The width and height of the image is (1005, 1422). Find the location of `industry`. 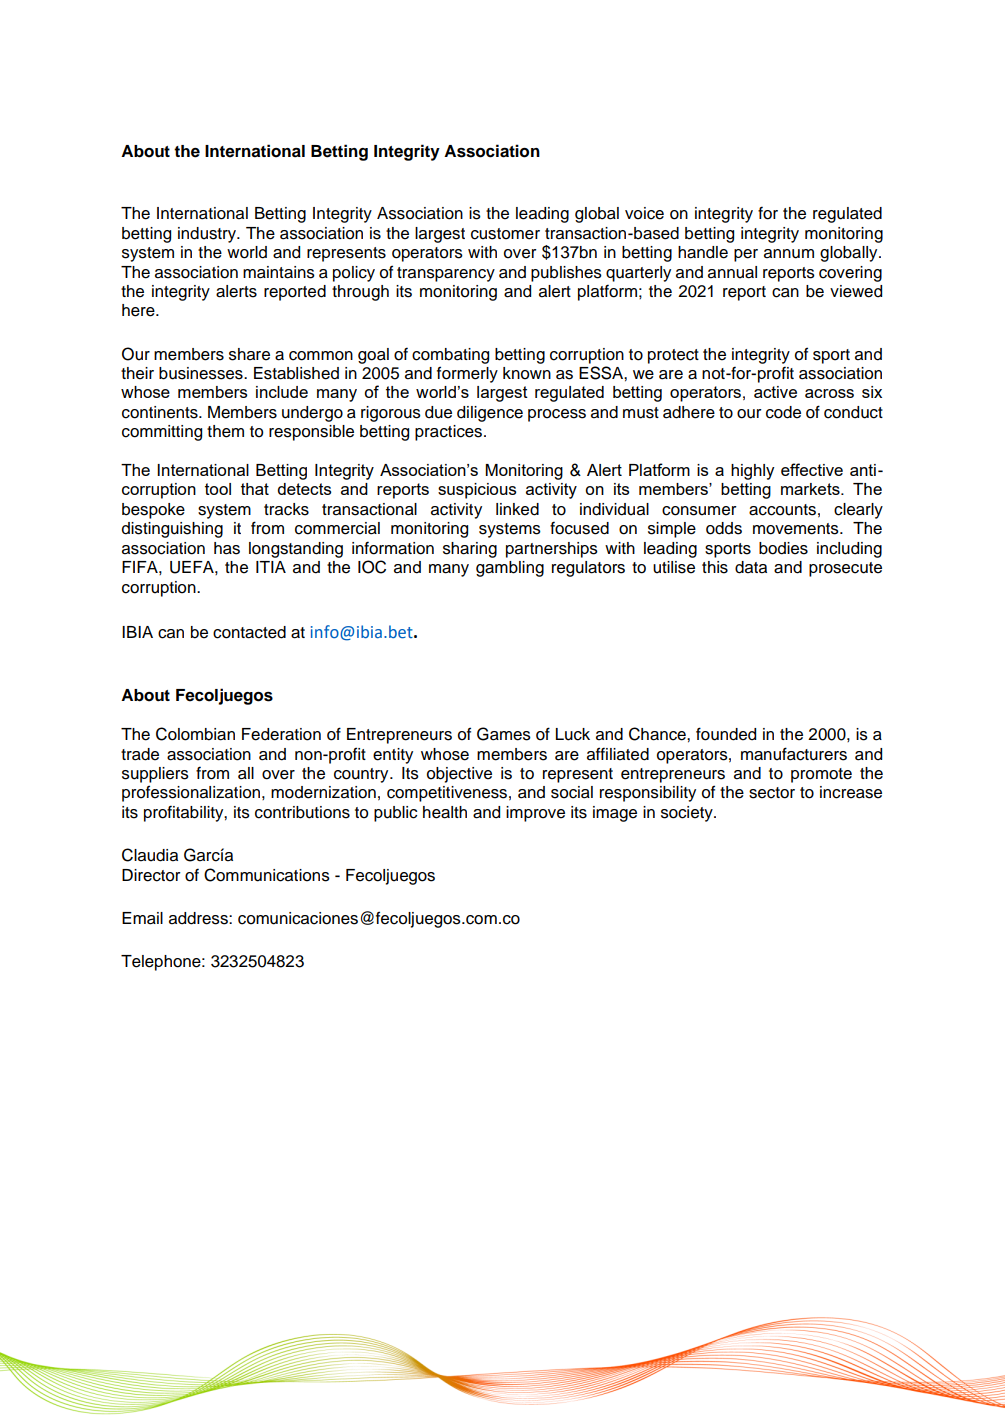

industry is located at coordinates (208, 235).
